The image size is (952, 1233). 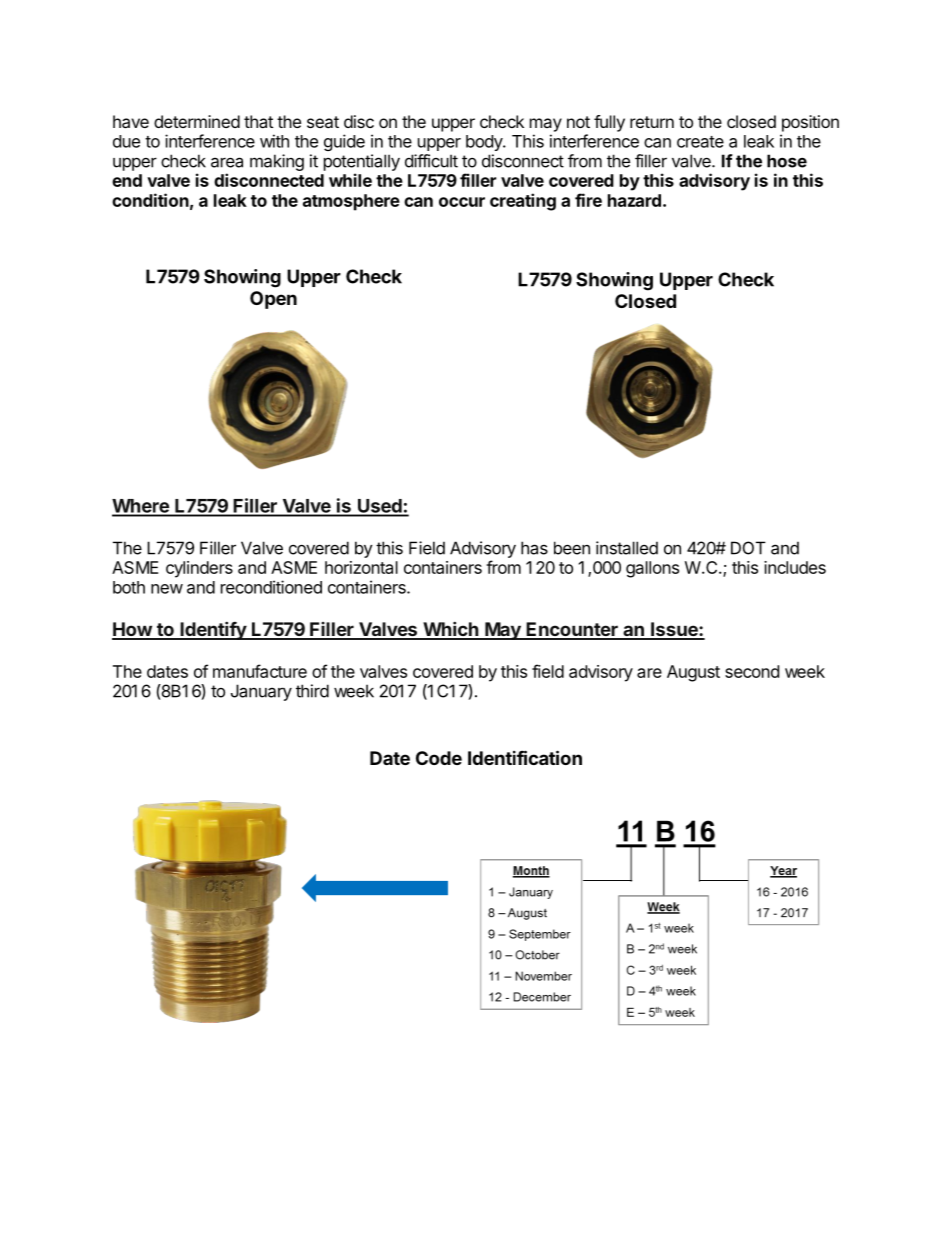 What do you see at coordinates (700, 142) in the screenshot?
I see `create` at bounding box center [700, 142].
